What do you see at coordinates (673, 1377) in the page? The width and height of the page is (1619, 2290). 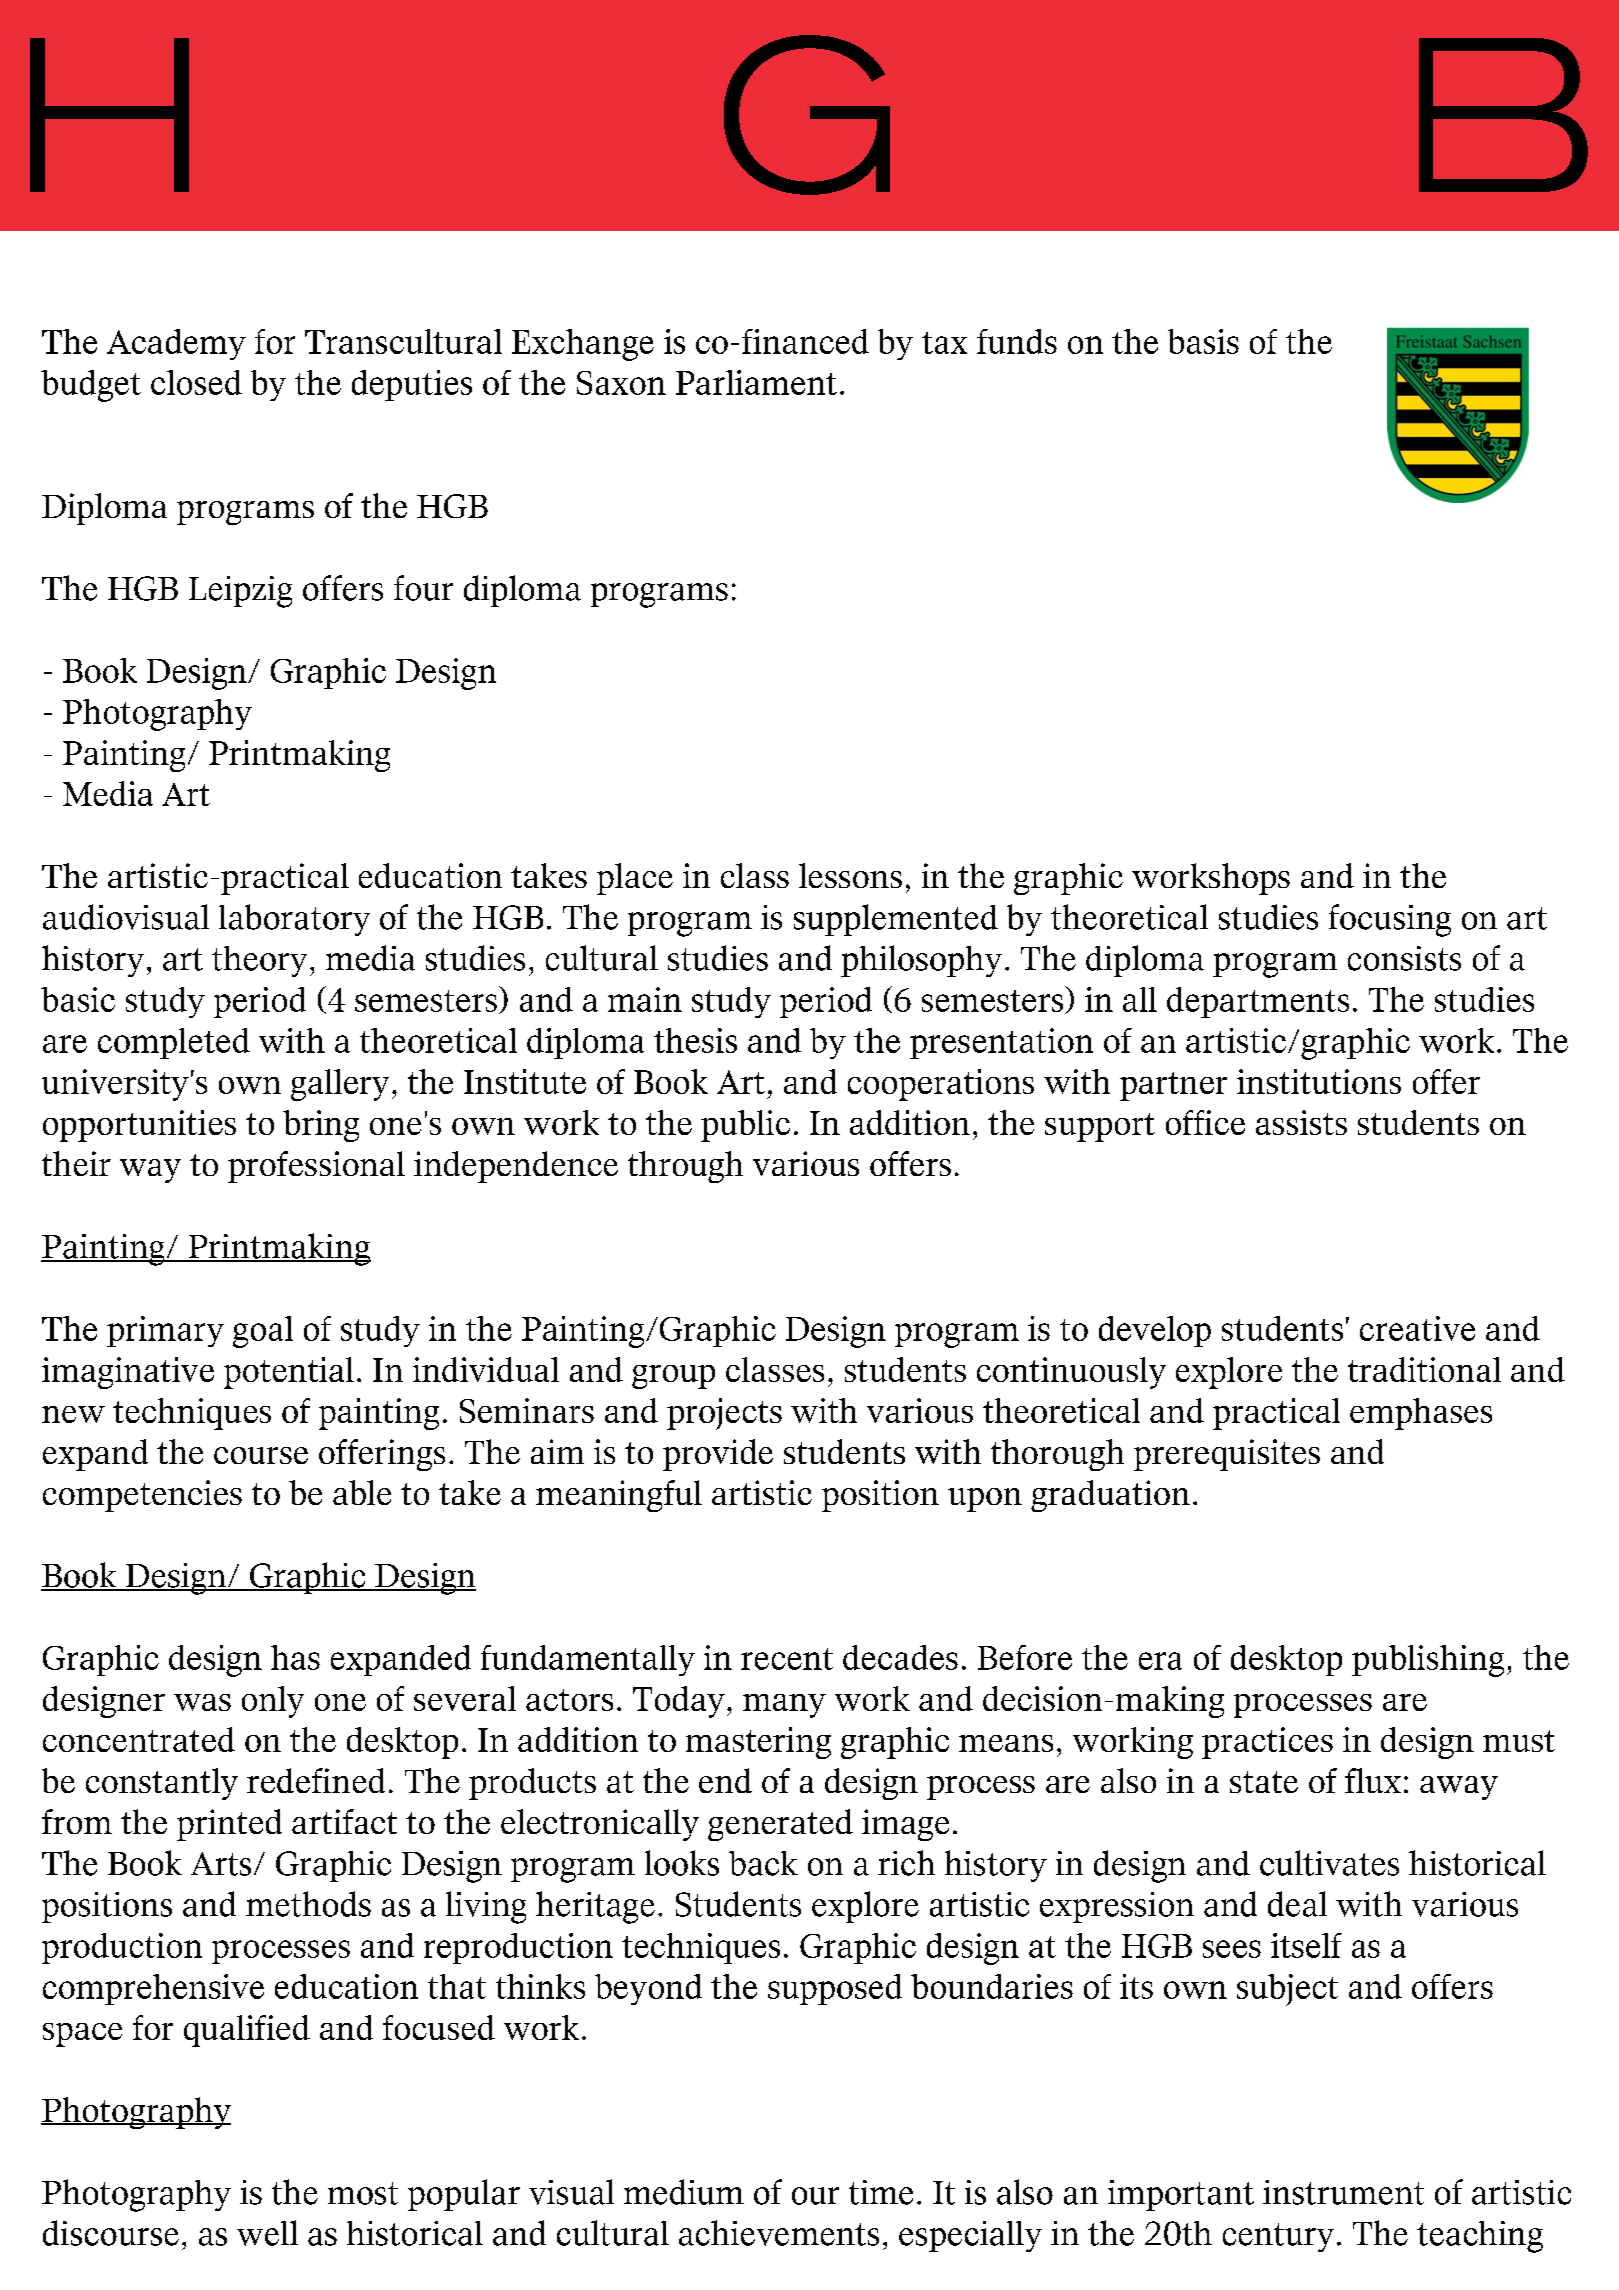 I see `group` at bounding box center [673, 1377].
